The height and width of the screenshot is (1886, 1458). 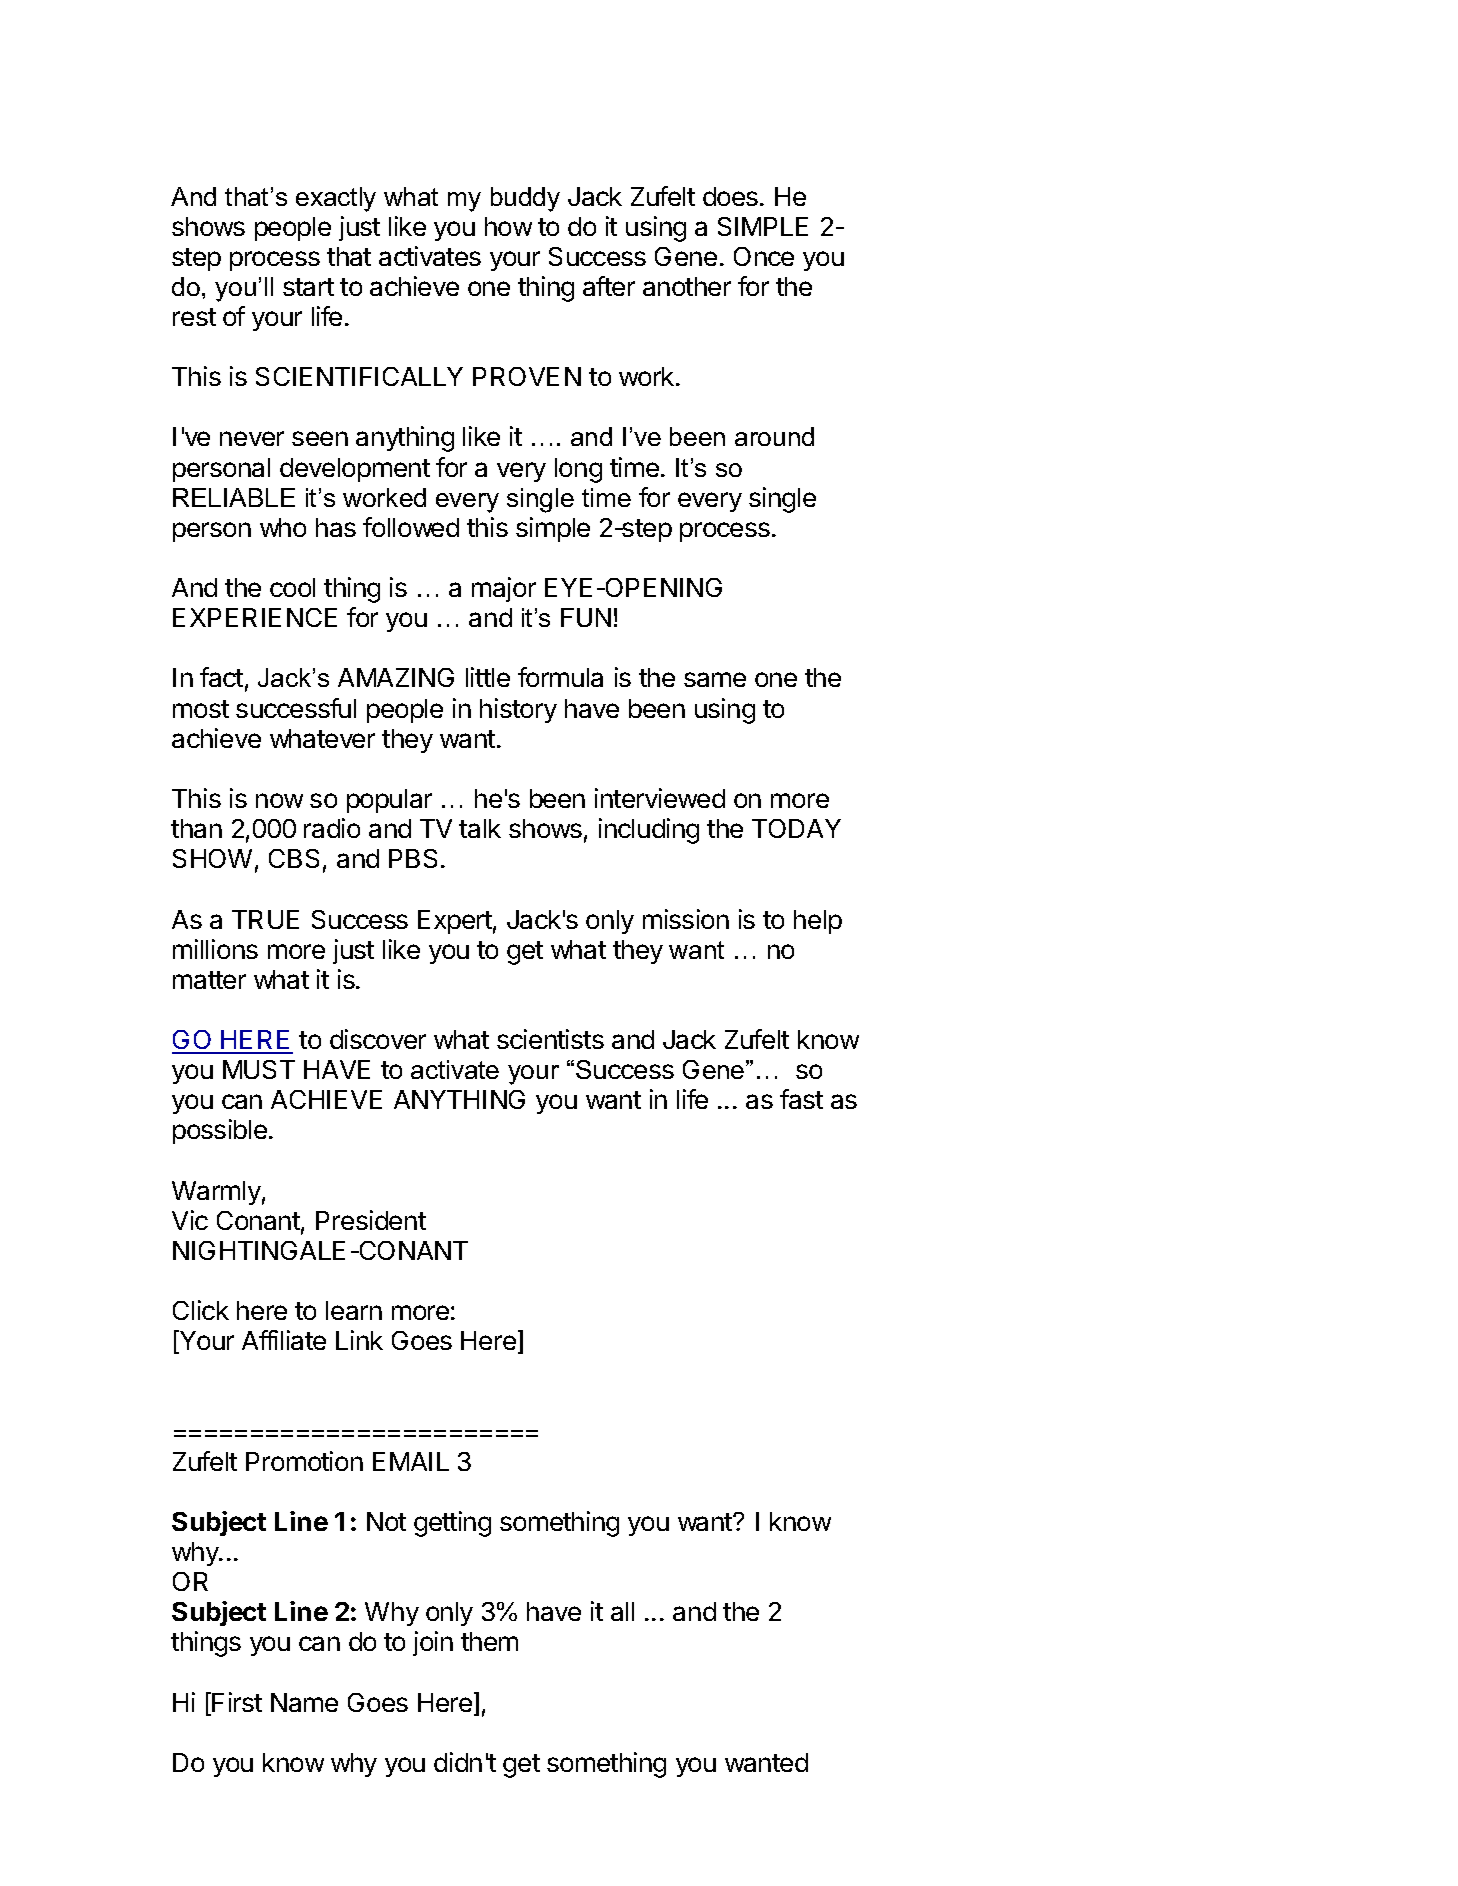 What do you see at coordinates (686, 919) in the screenshot?
I see `mission` at bounding box center [686, 919].
